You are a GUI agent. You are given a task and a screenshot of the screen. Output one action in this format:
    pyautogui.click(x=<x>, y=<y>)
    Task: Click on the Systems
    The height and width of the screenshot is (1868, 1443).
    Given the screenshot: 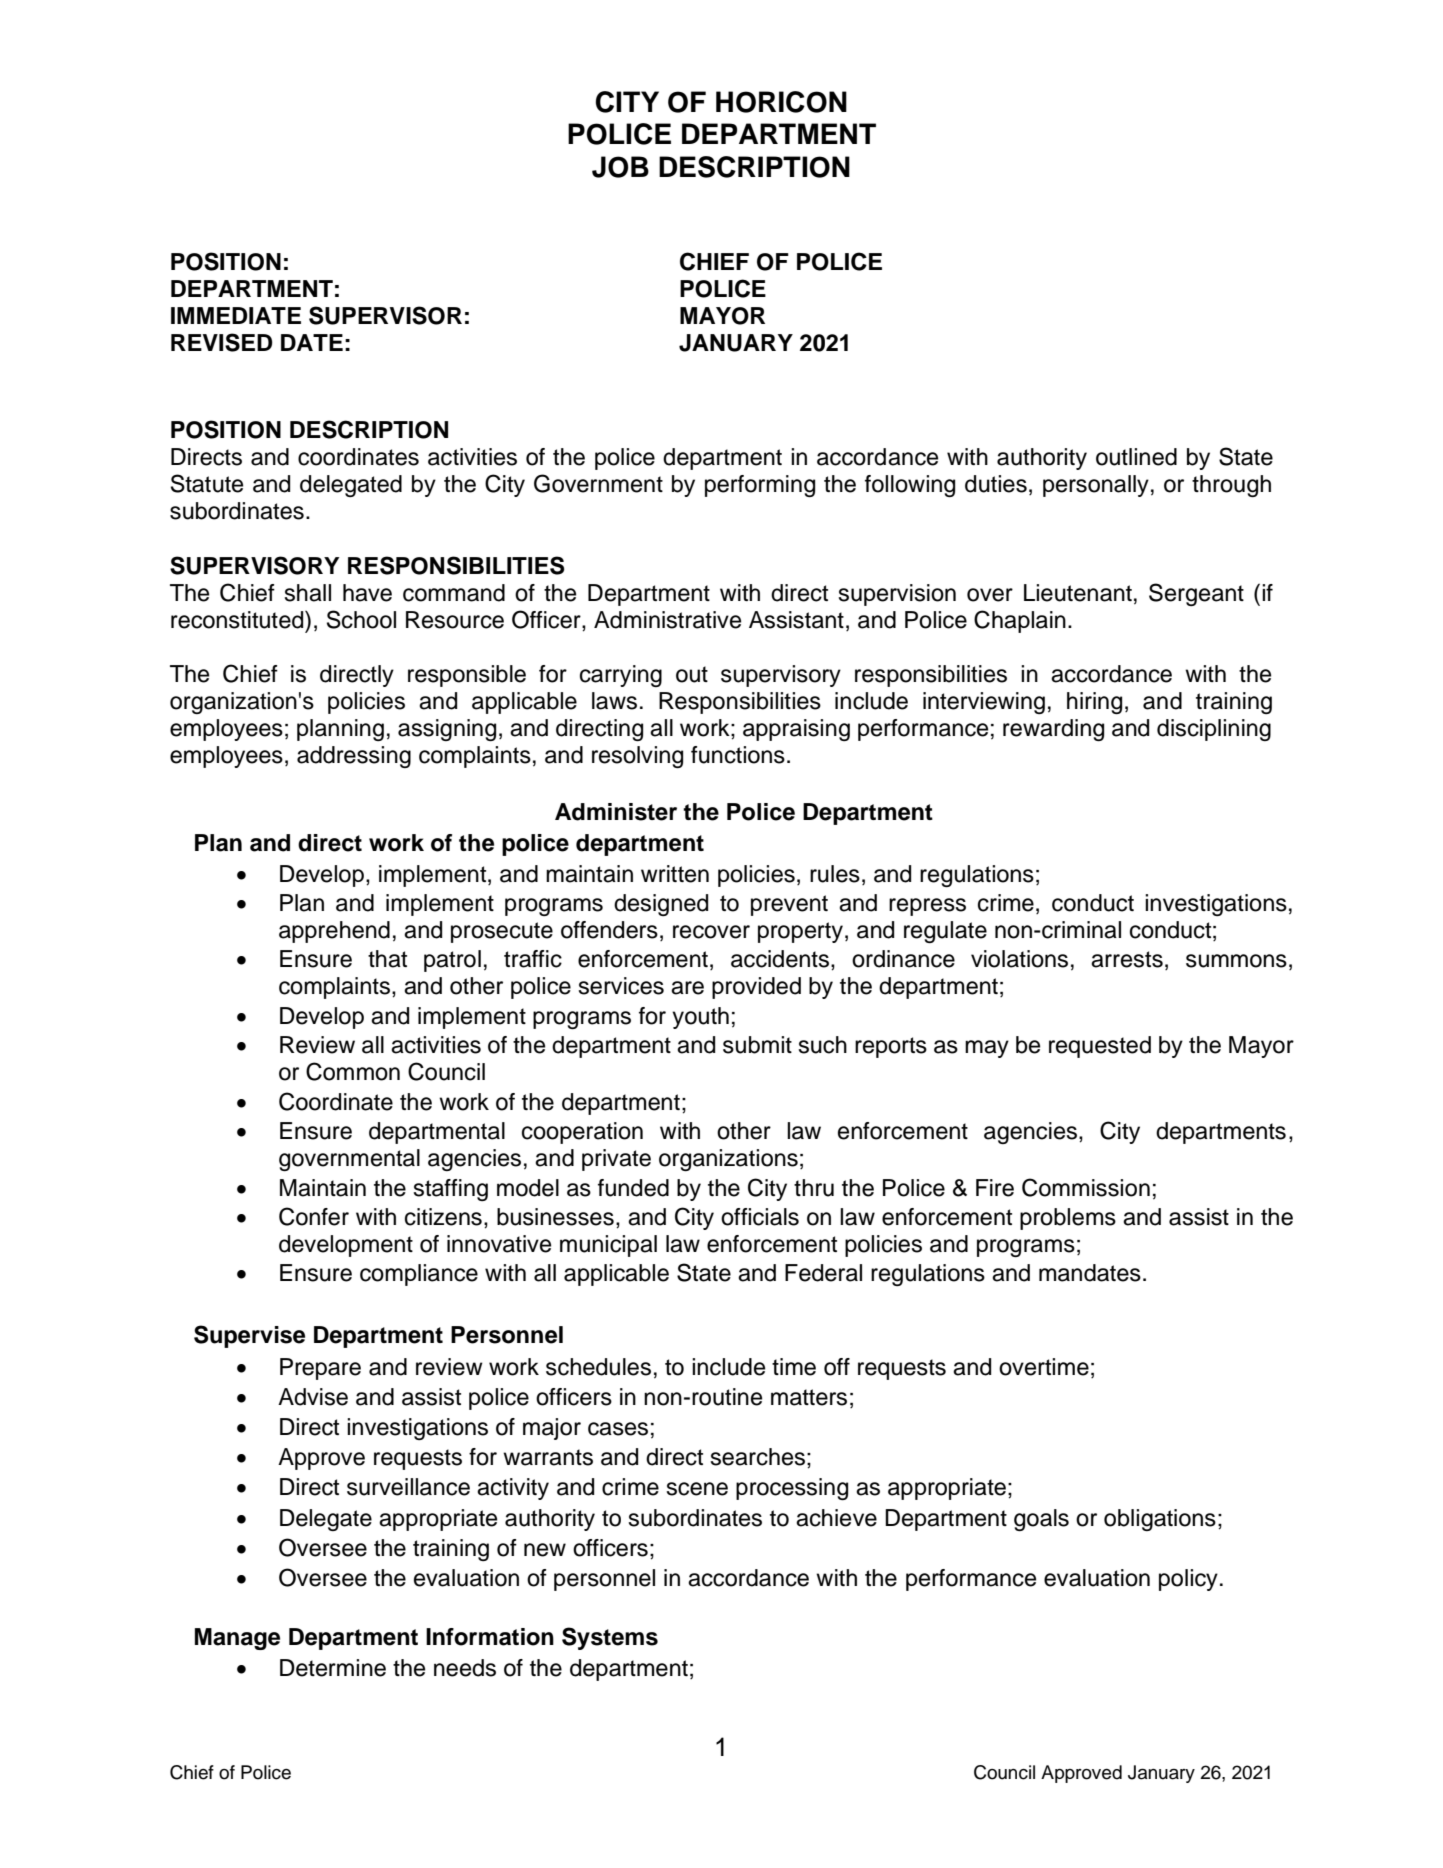 What is the action you would take?
    pyautogui.click(x=610, y=1638)
